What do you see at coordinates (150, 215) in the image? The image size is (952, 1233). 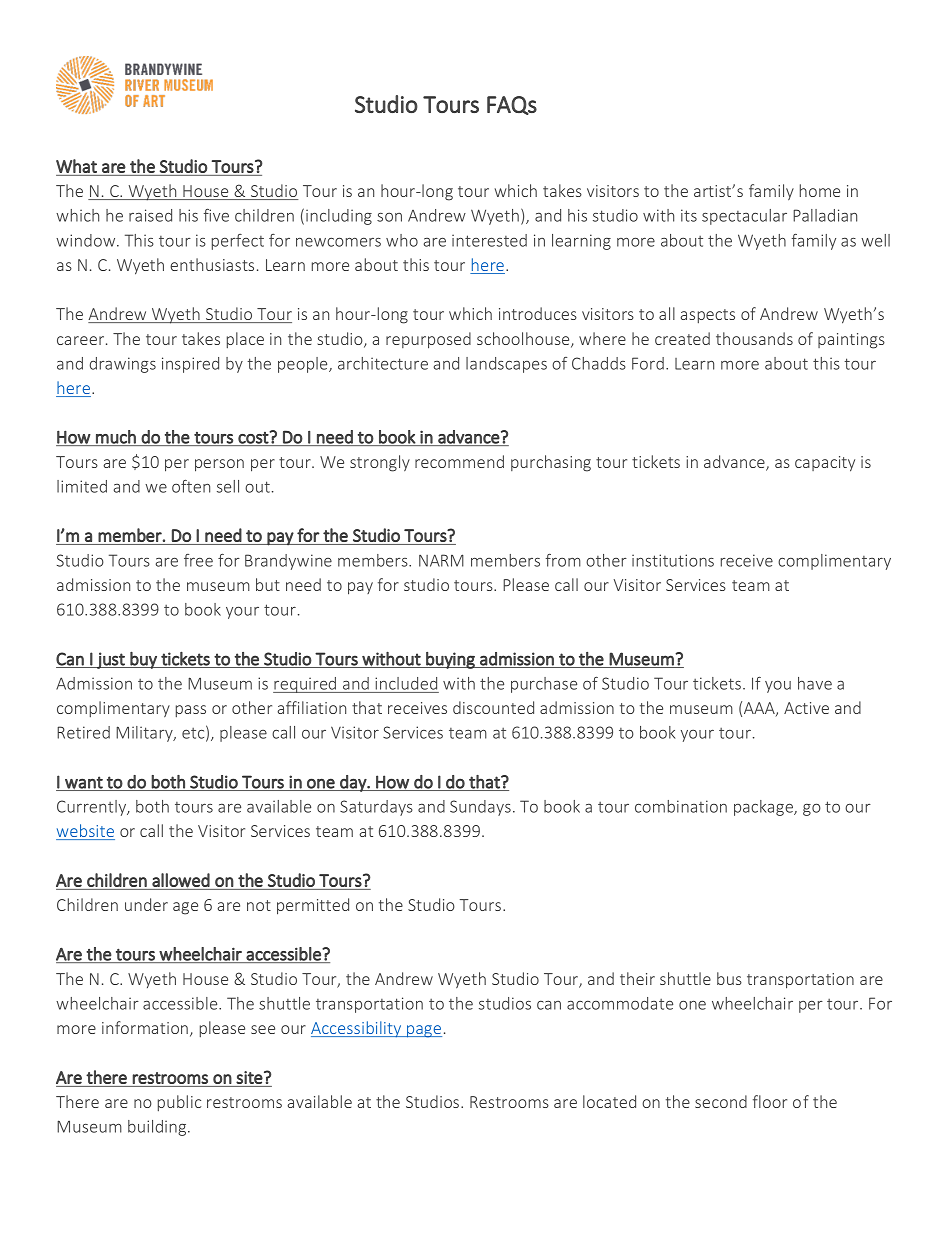 I see `raised` at bounding box center [150, 215].
